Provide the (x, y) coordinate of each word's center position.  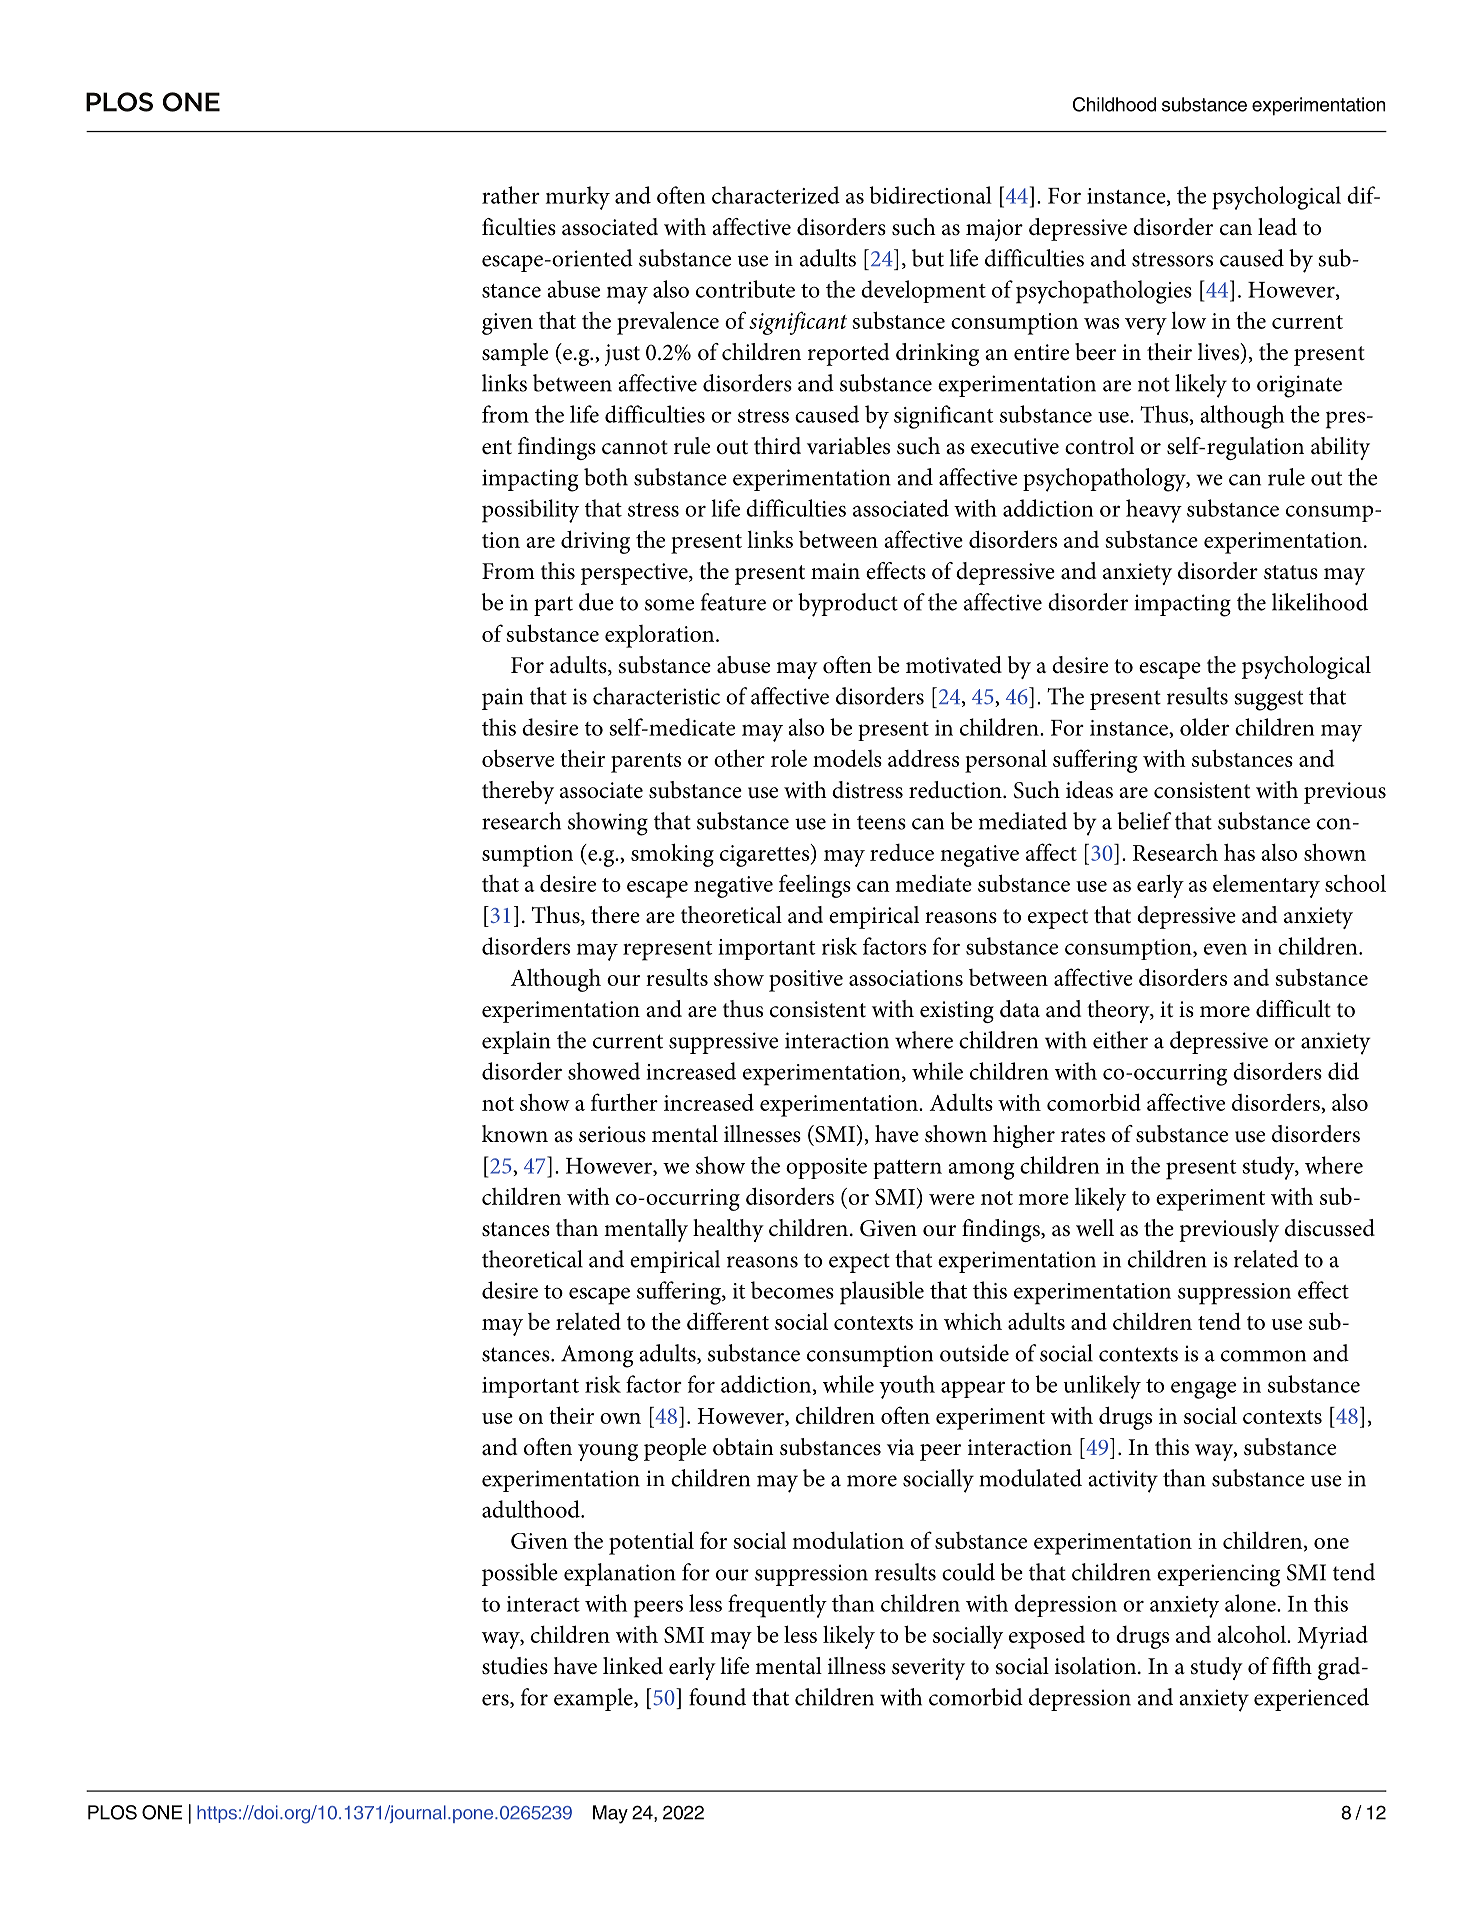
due (596, 602)
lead (1277, 227)
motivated (954, 665)
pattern (907, 1169)
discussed (1330, 1228)
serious (612, 1134)
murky (578, 198)
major (994, 230)
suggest (1268, 701)
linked (633, 1666)
